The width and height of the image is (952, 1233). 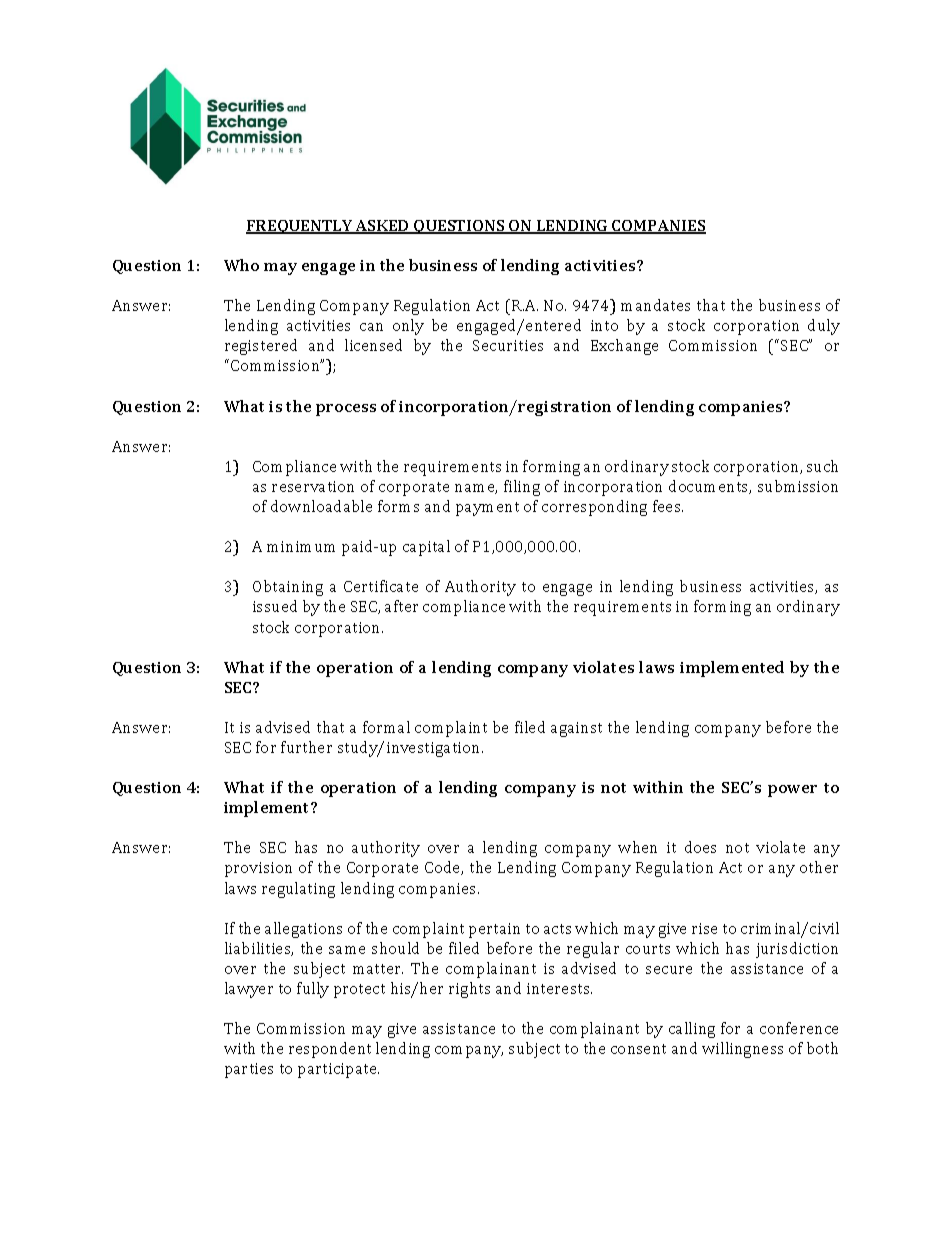 What do you see at coordinates (300, 227) in the image?
I see `FREQUENTLY` at bounding box center [300, 227].
